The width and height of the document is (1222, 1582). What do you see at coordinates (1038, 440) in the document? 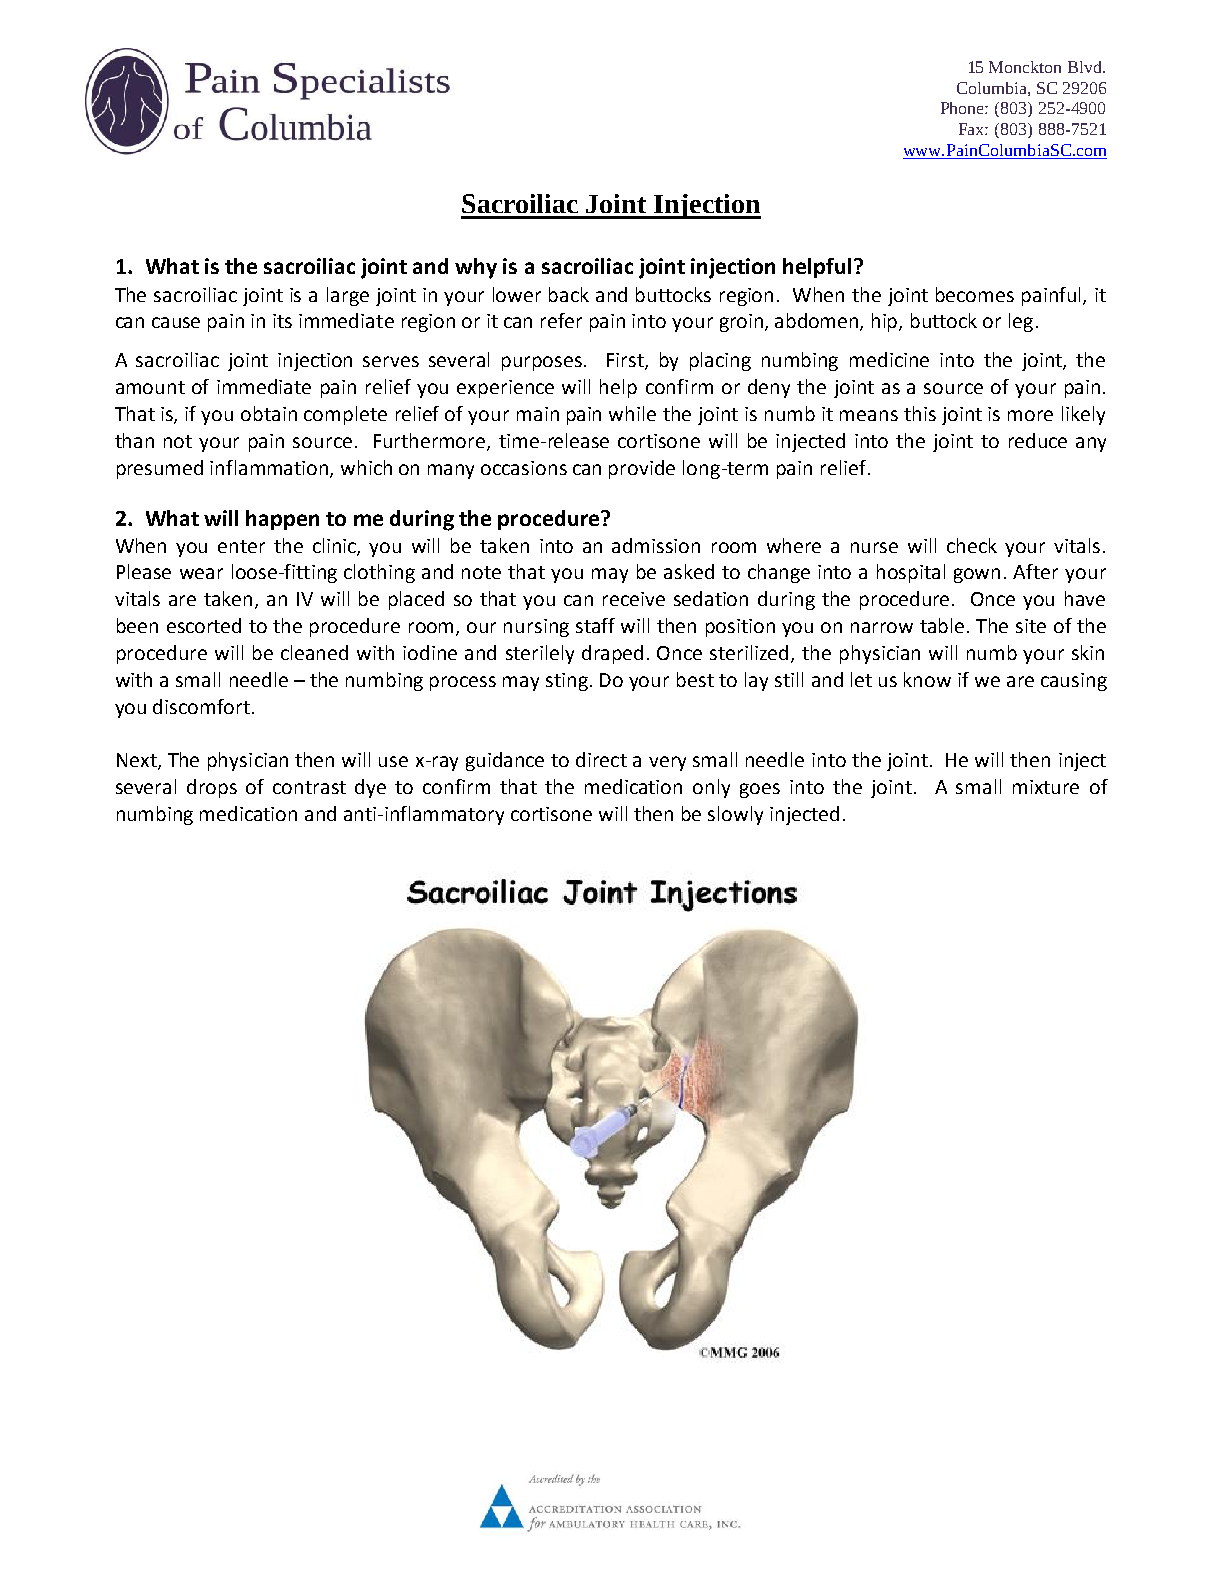
I see `reduce` at bounding box center [1038, 440].
